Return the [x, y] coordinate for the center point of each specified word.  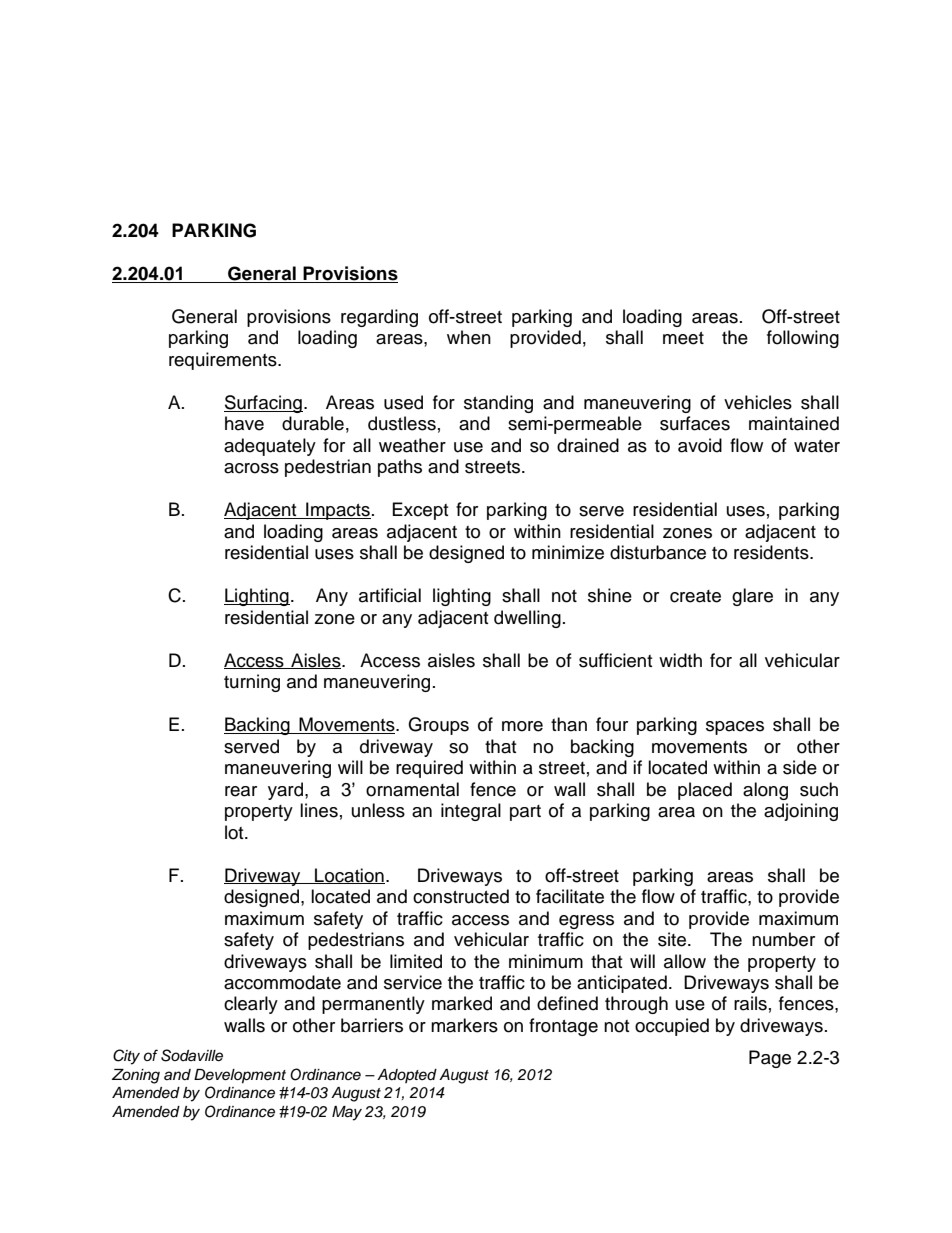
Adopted [407, 1076]
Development [240, 1076]
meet [683, 338]
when [469, 337]
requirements [224, 361]
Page [770, 1059]
